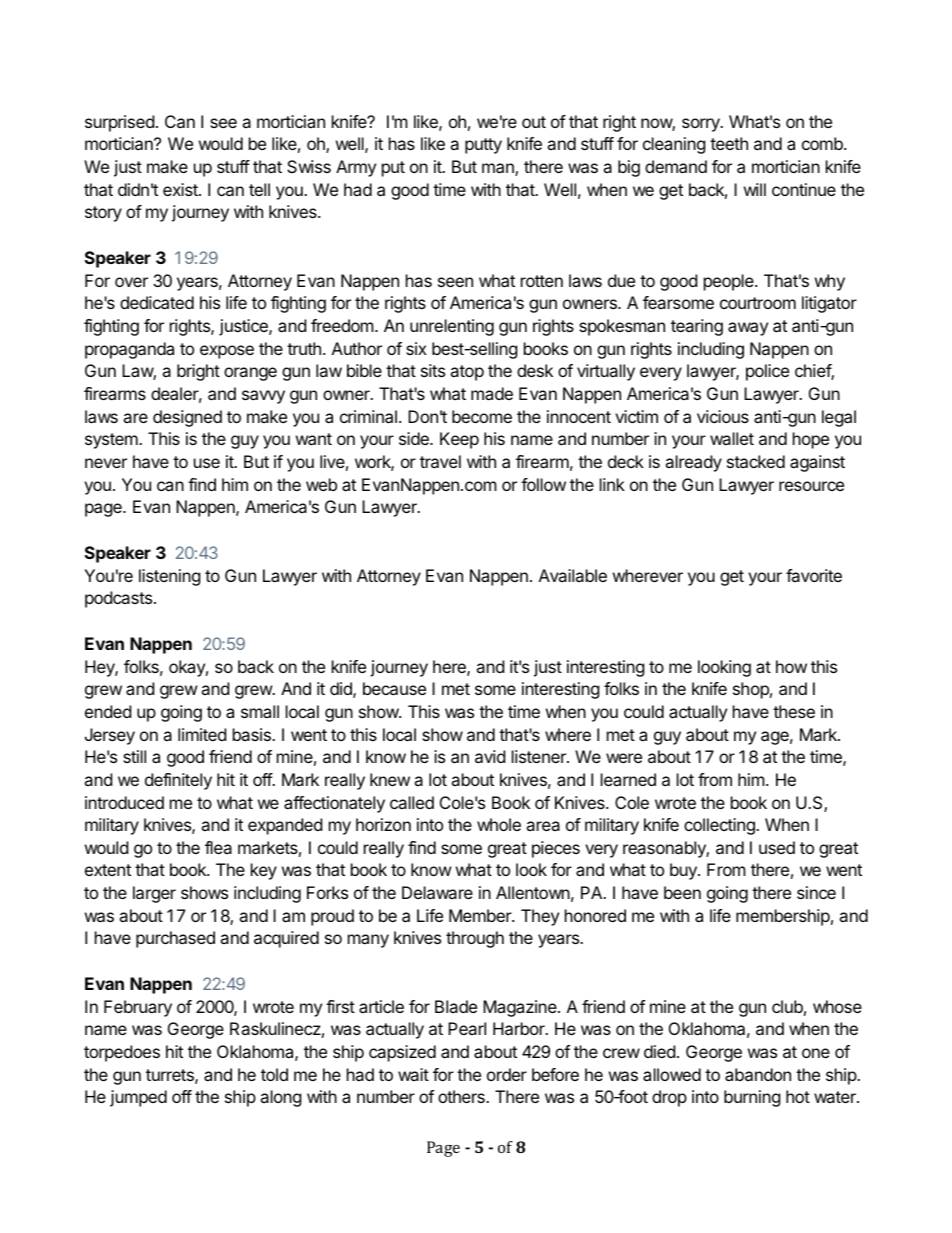  I want to click on these, so click(794, 711).
